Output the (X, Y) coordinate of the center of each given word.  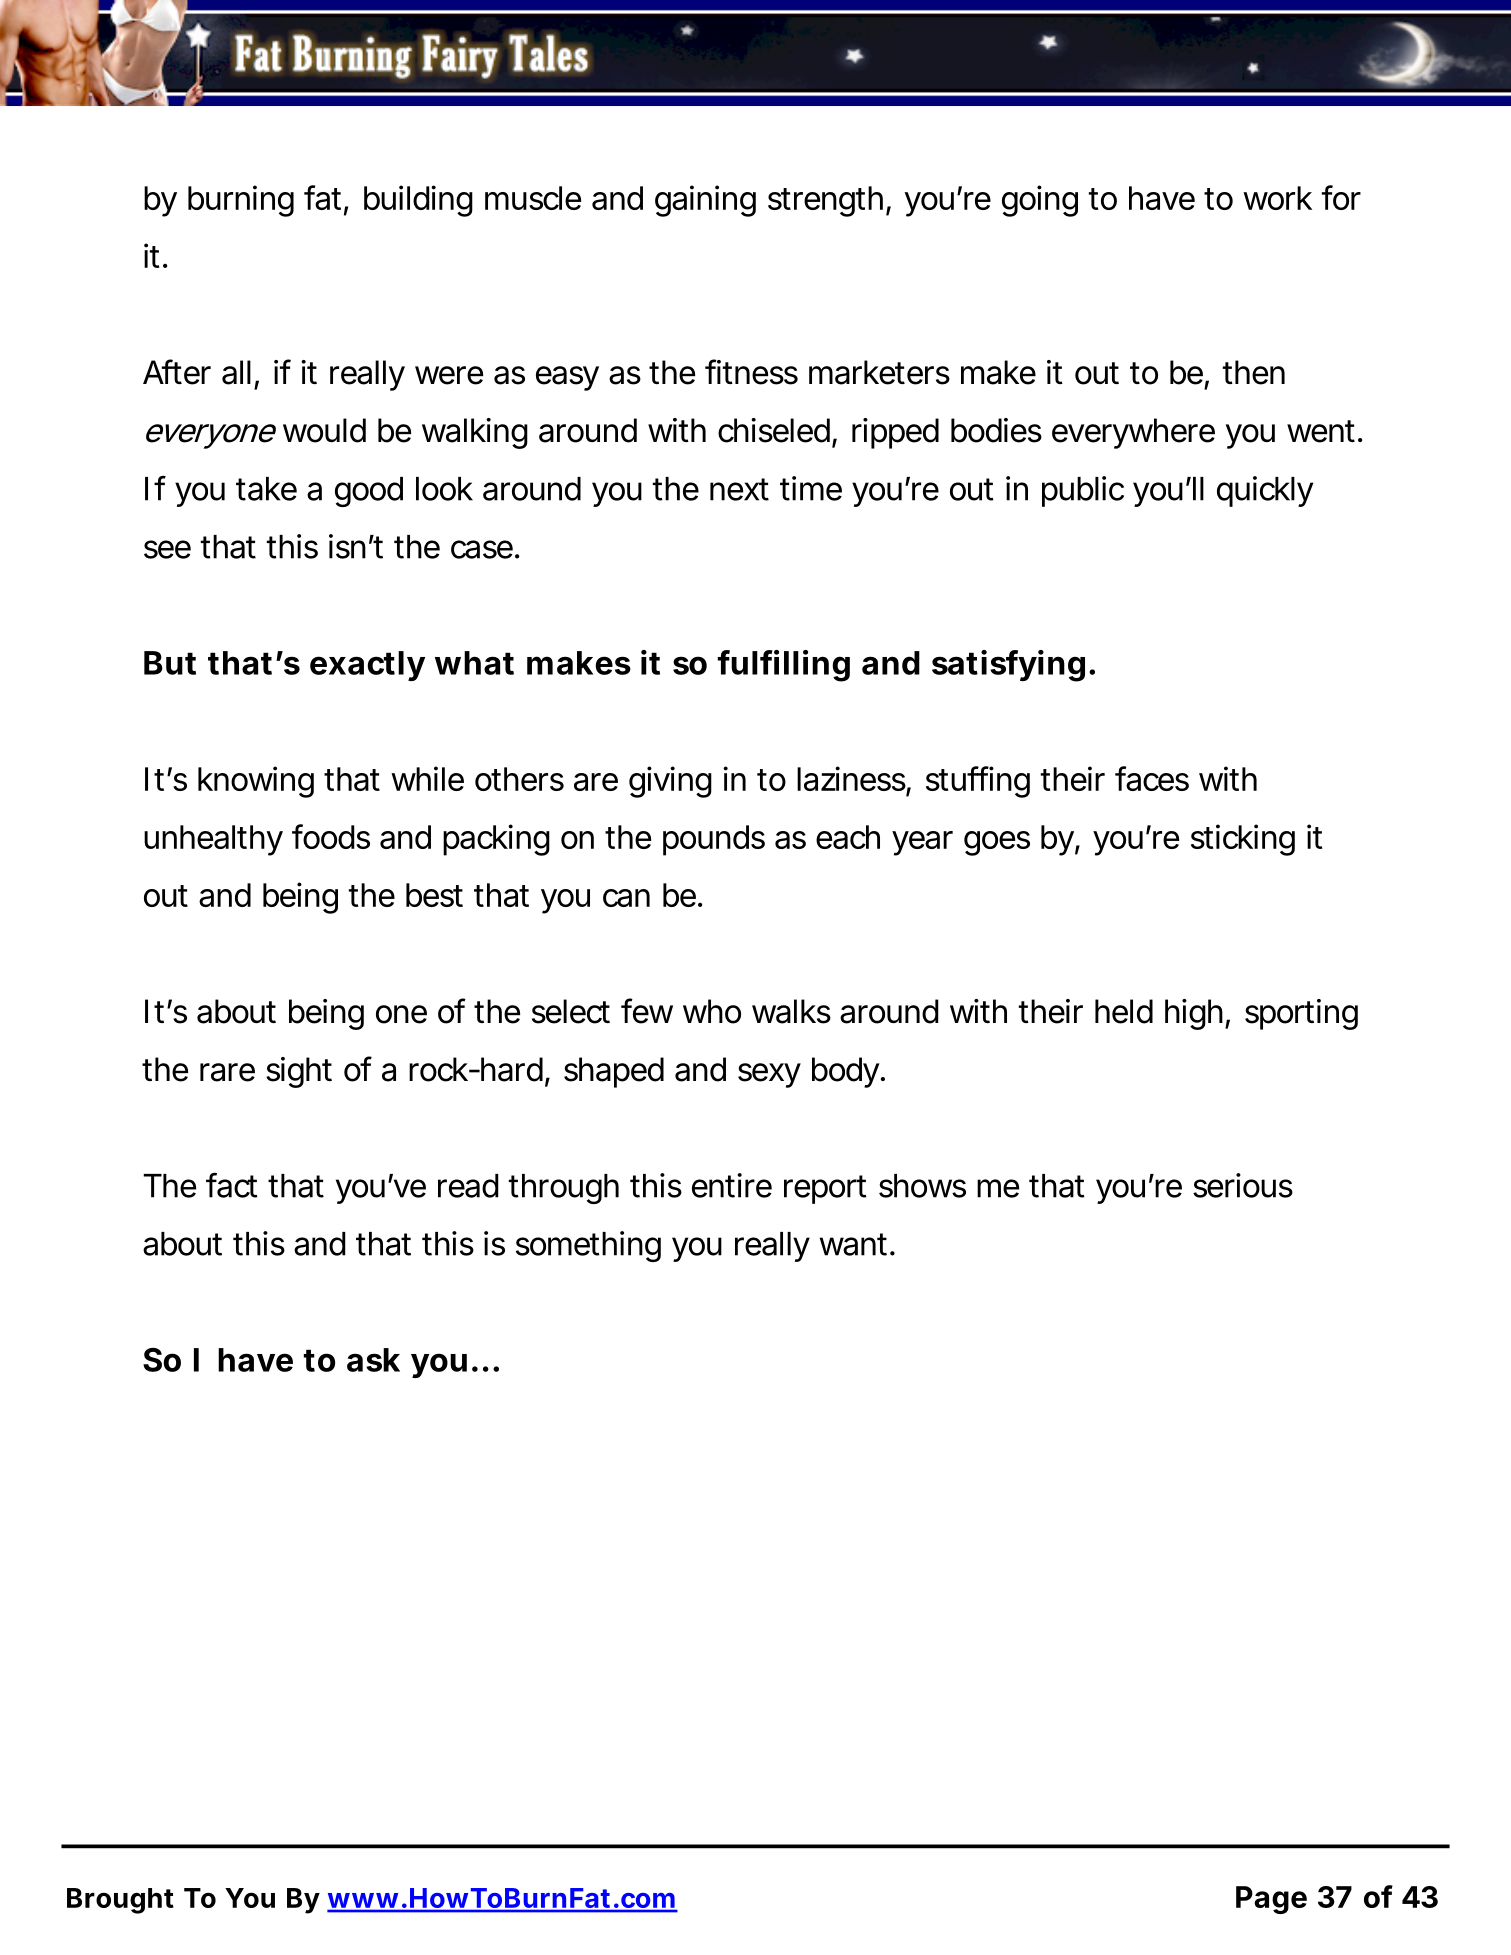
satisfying (1008, 666)
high (1194, 1014)
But (170, 663)
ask (373, 1360)
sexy (769, 1075)
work (1277, 198)
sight (299, 1072)
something (588, 1246)
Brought (120, 1901)
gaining (705, 201)
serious (1243, 1185)
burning (241, 201)
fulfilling (784, 666)
